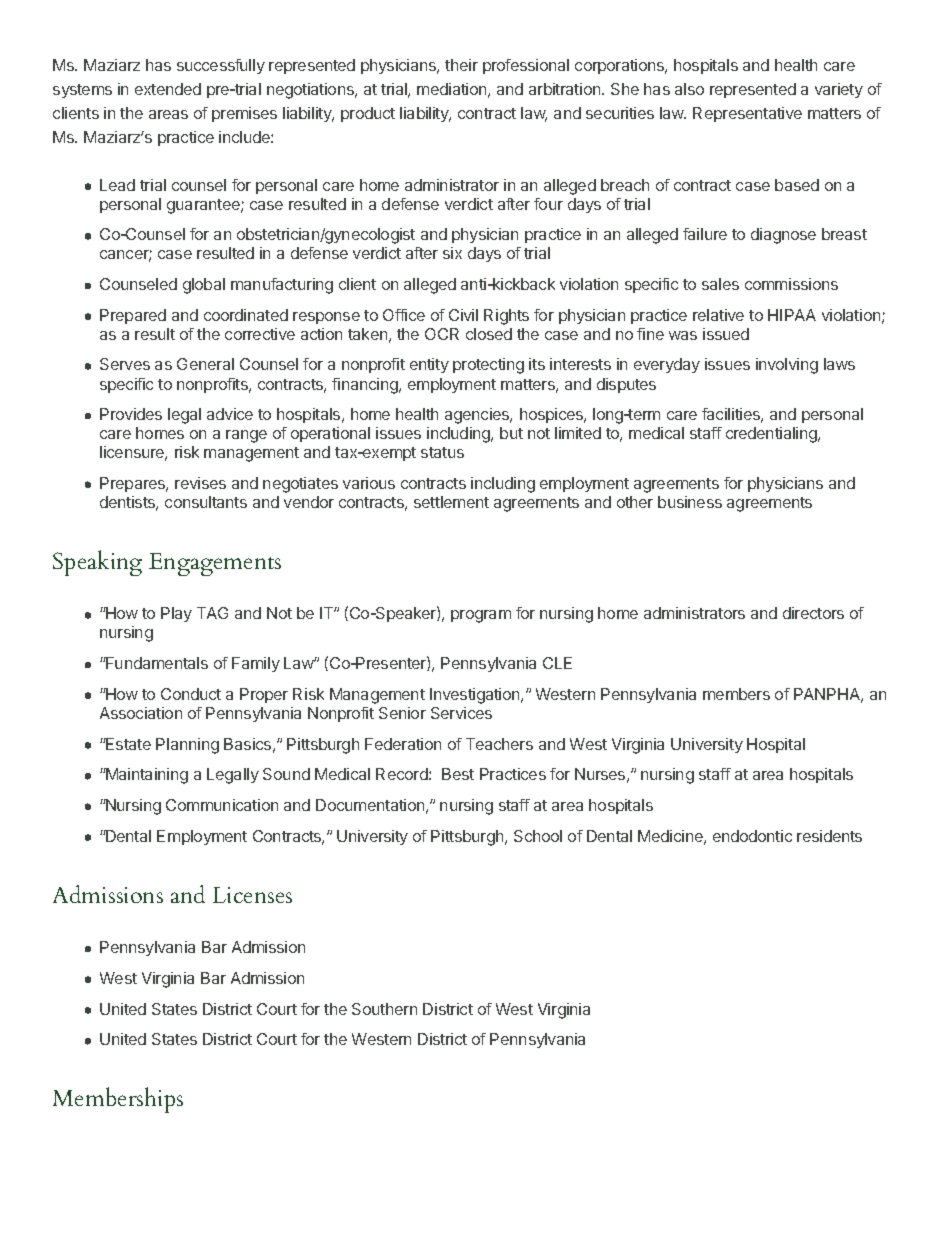  What do you see at coordinates (752, 836) in the screenshot?
I see `endodontic` at bounding box center [752, 836].
